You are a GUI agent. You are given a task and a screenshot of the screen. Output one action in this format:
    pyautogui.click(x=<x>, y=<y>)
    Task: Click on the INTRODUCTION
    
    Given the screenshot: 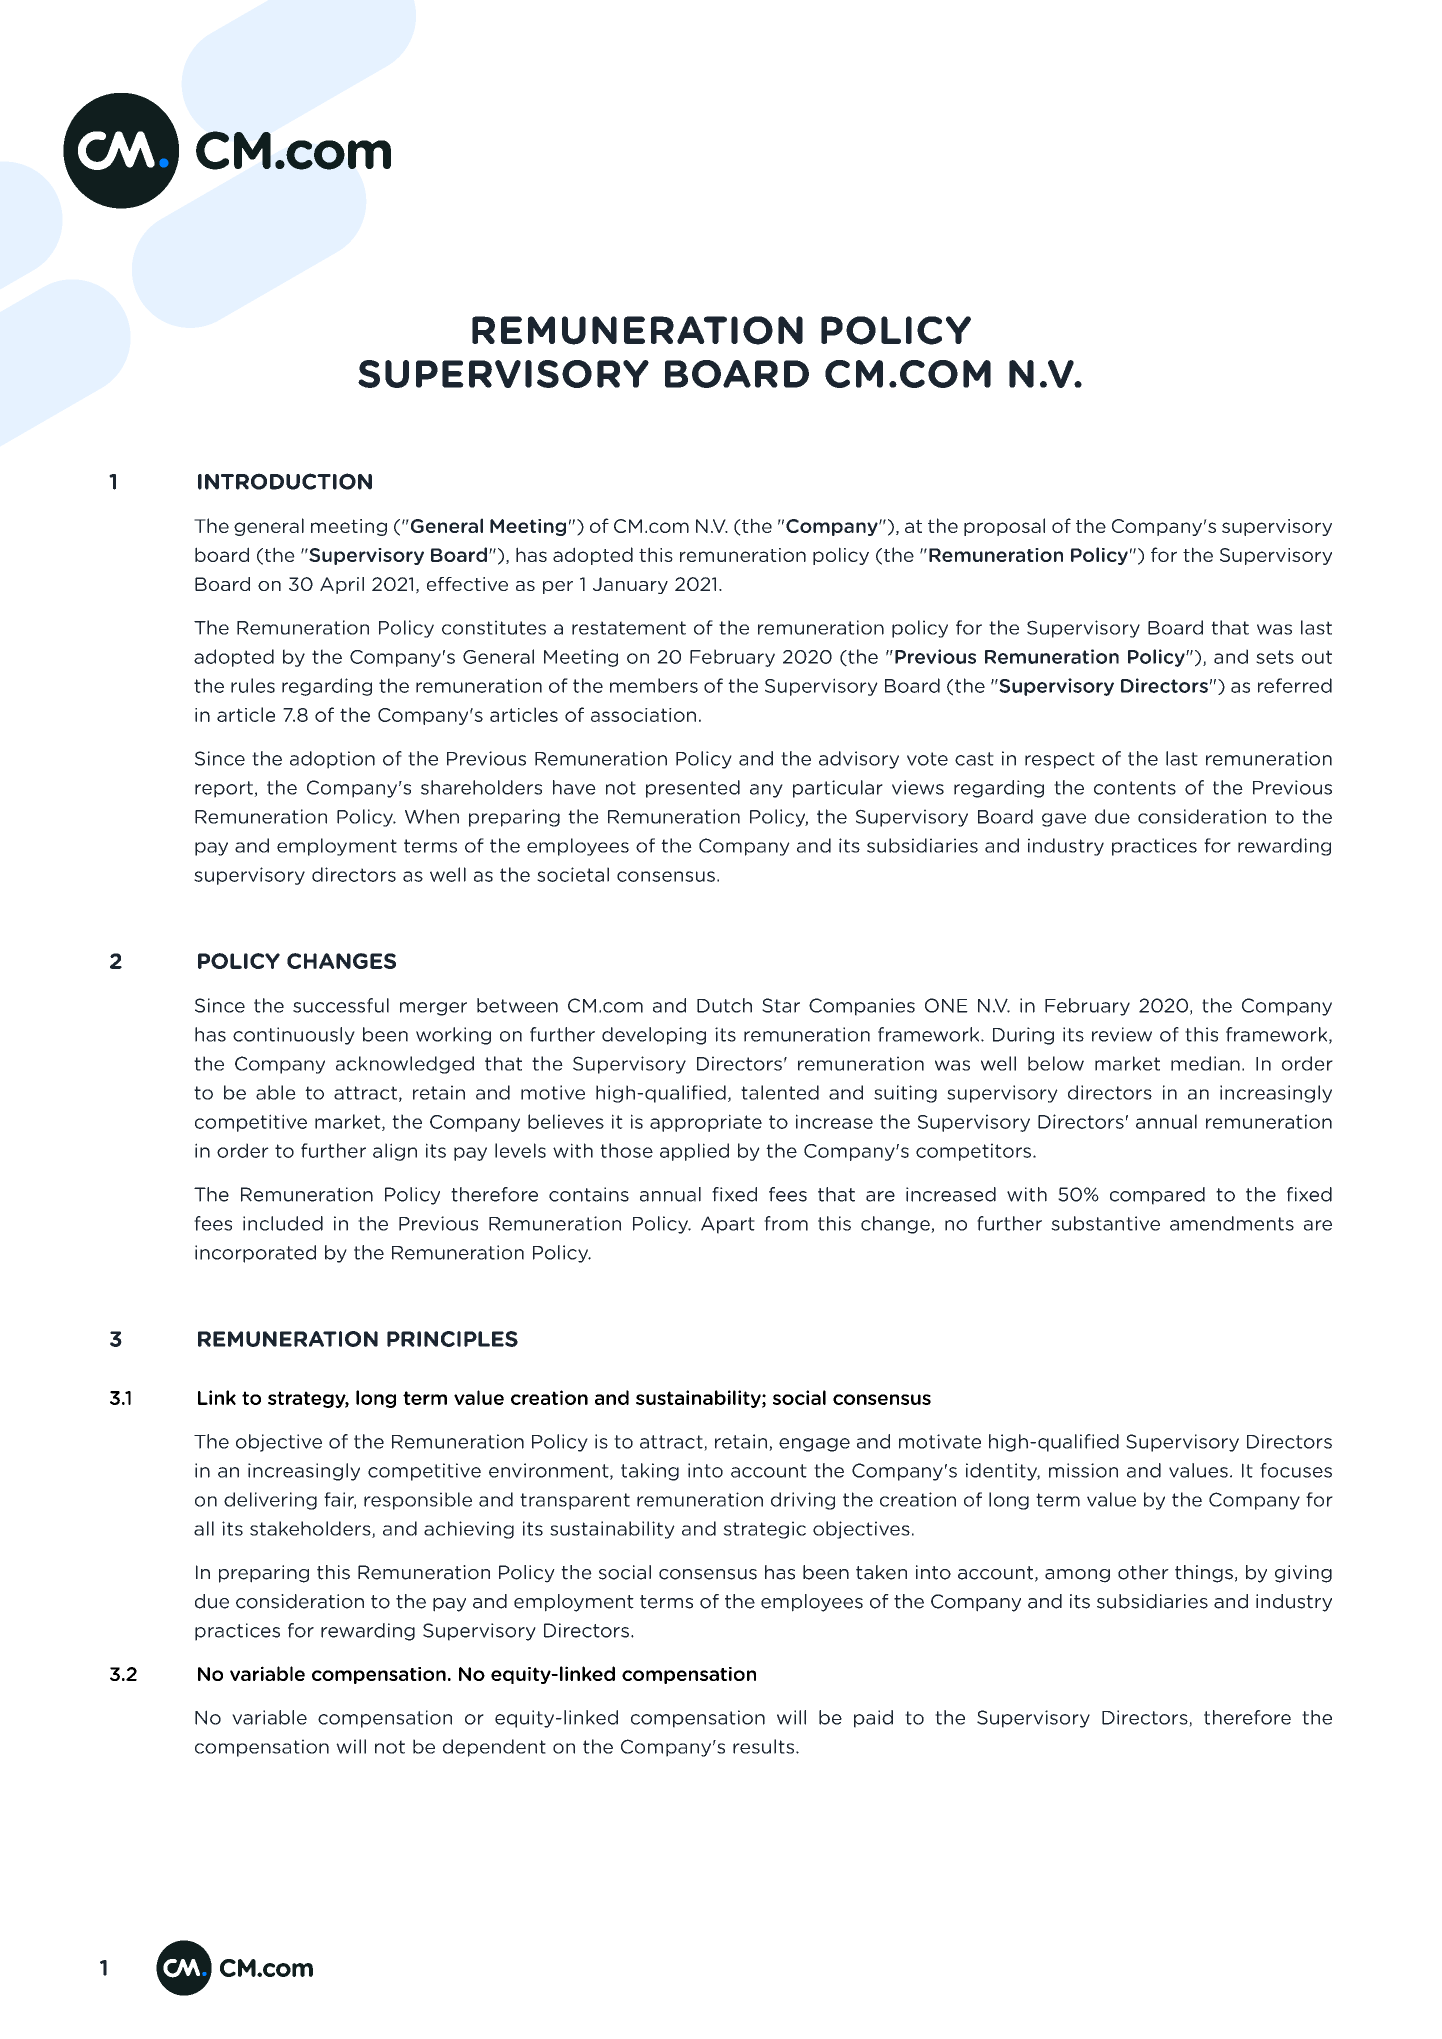 What is the action you would take?
    pyautogui.click(x=285, y=481)
